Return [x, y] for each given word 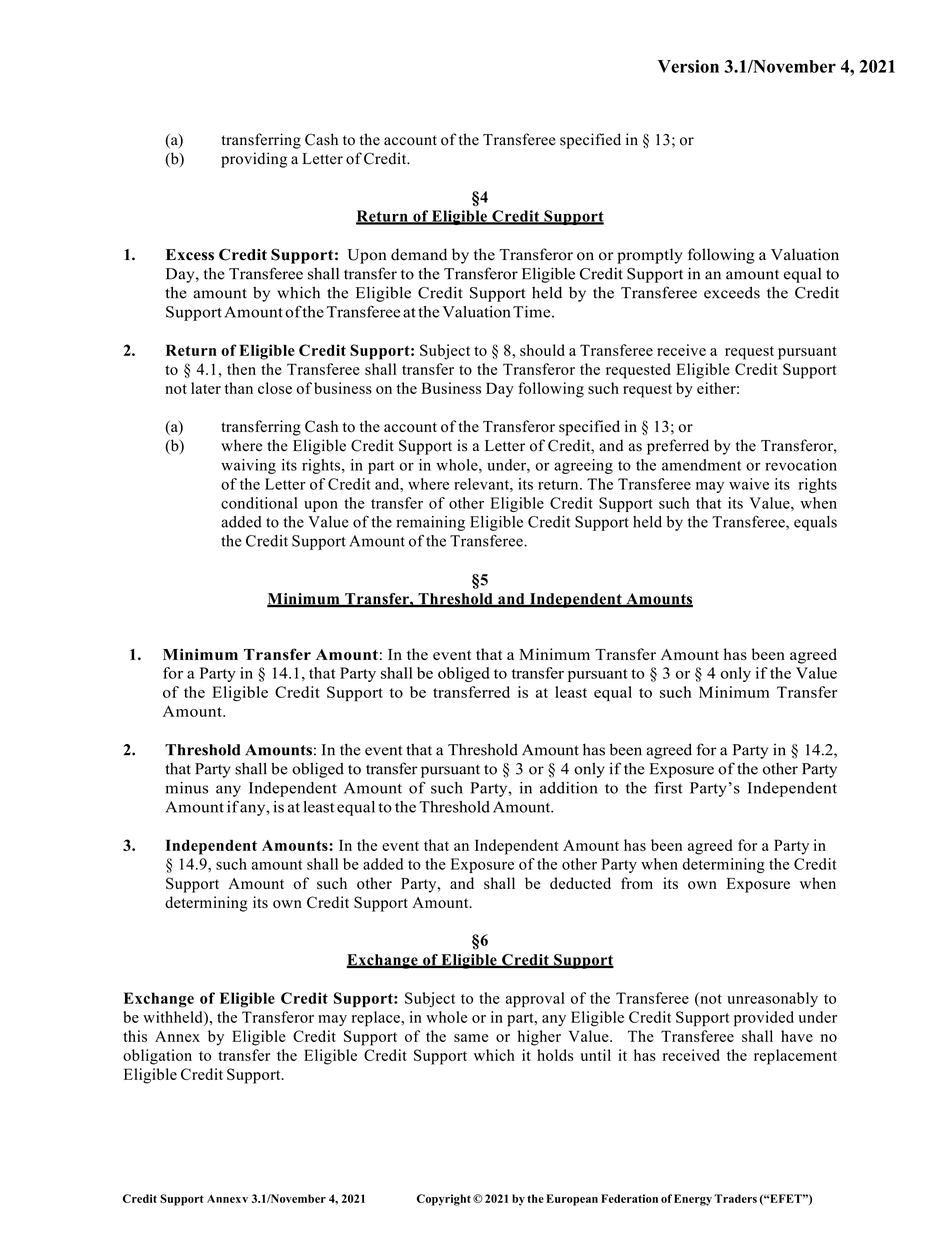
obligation [157, 1057]
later [206, 388]
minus [186, 788]
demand [419, 254]
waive [749, 484]
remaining [430, 523]
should [542, 350]
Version [688, 66]
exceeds [732, 292]
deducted [580, 883]
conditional [259, 503]
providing [254, 160]
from [637, 883]
